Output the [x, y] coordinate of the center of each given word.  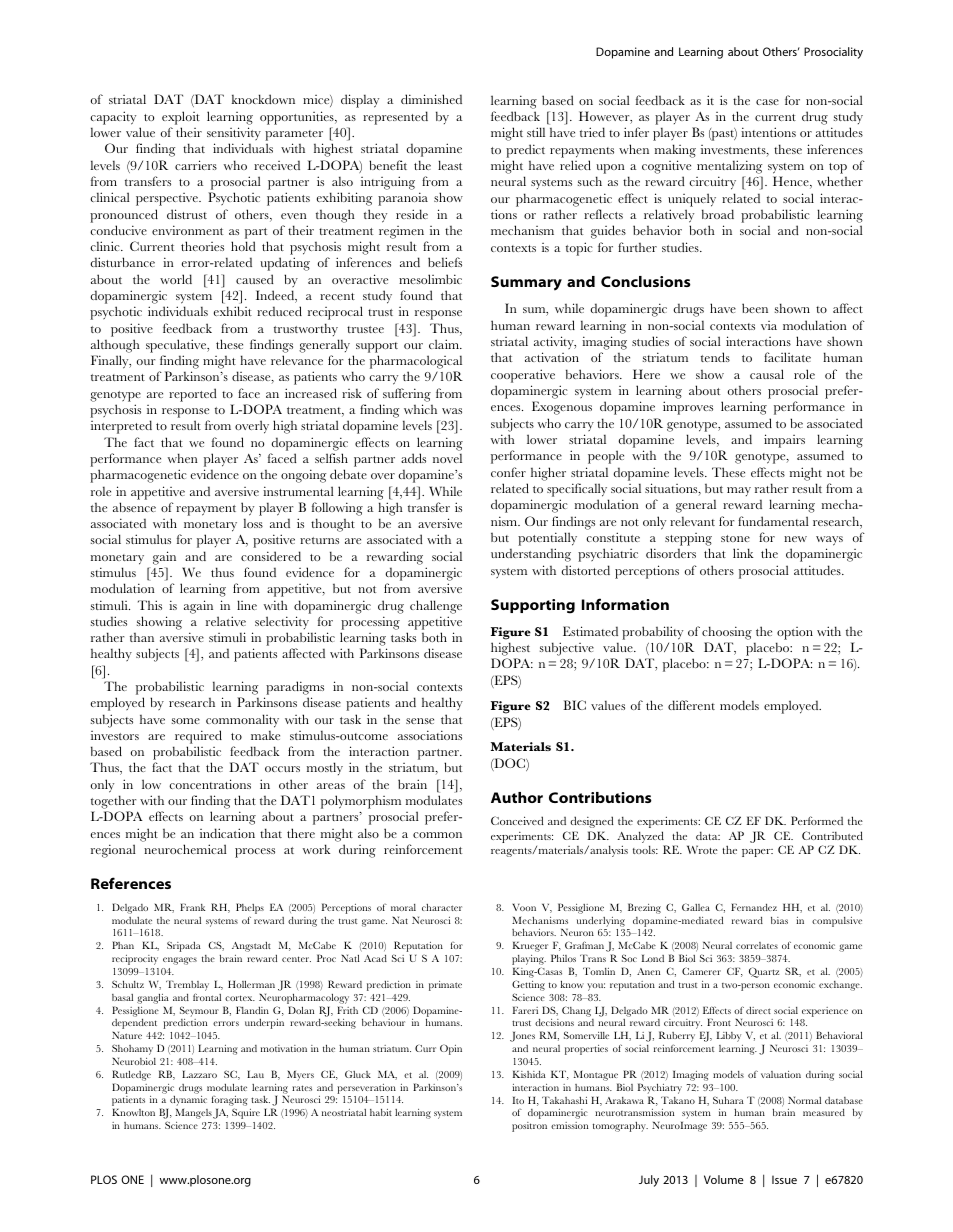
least [450, 165]
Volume [724, 1179]
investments [734, 150]
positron [529, 1127]
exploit [181, 118]
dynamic [188, 1101]
